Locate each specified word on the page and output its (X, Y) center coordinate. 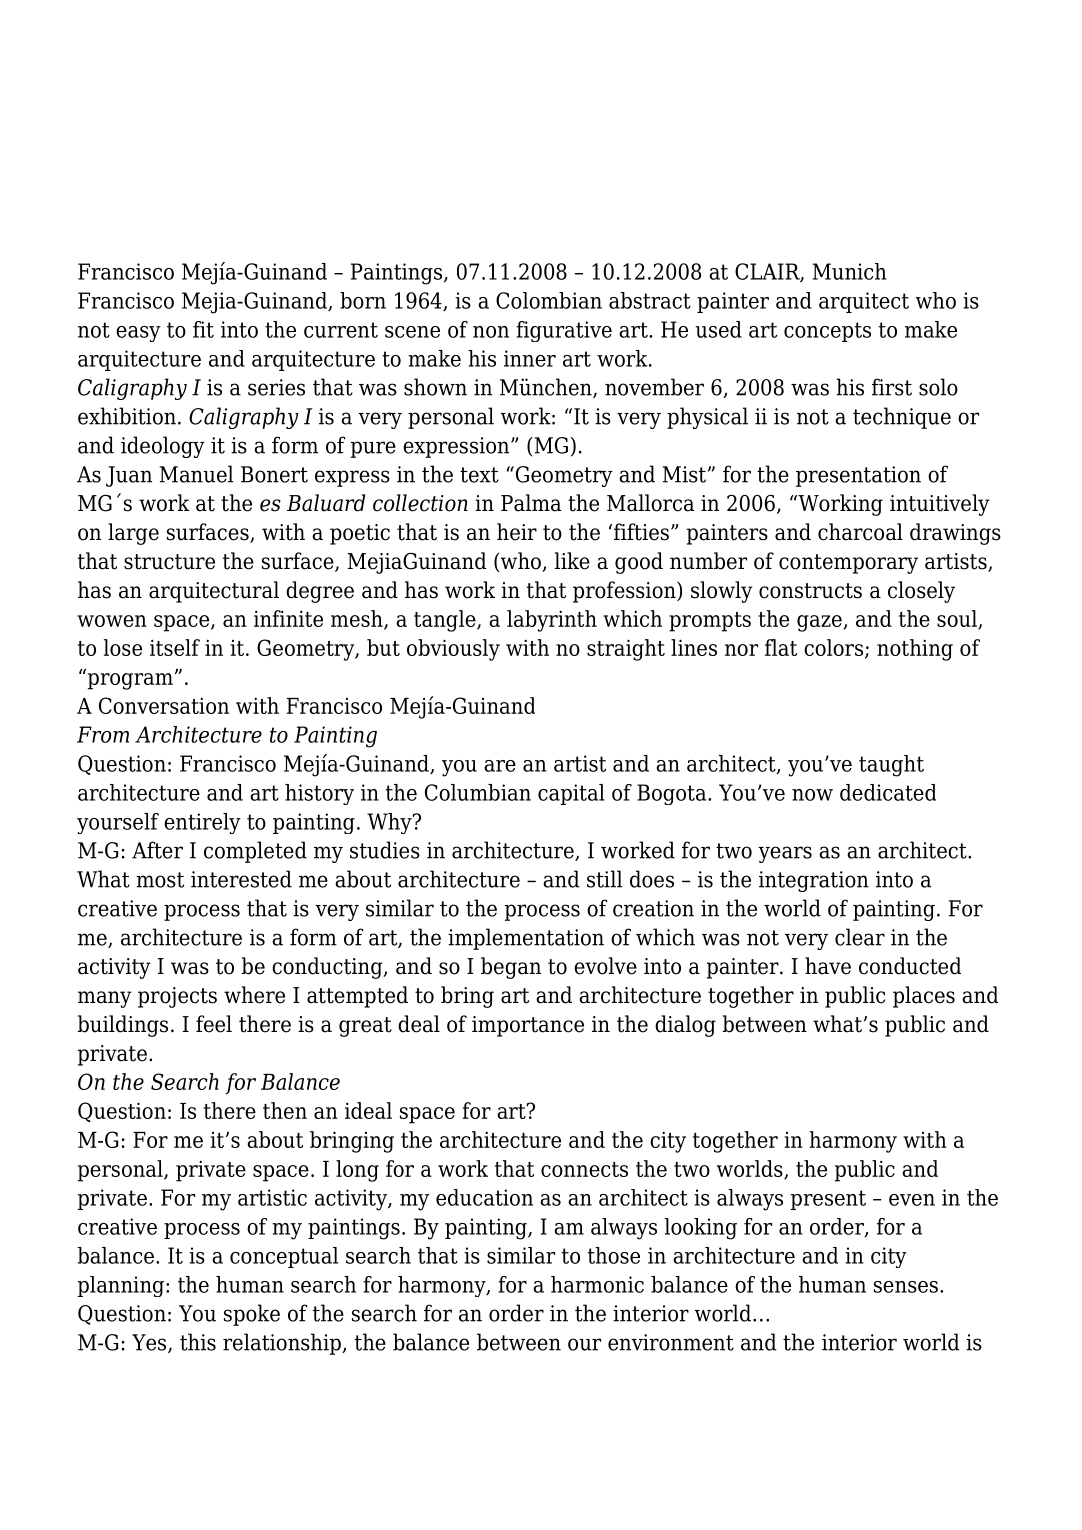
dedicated (888, 792)
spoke (252, 1315)
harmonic (597, 1284)
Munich (849, 271)
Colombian (549, 300)
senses (906, 1287)
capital (571, 794)
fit (203, 329)
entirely (202, 823)
